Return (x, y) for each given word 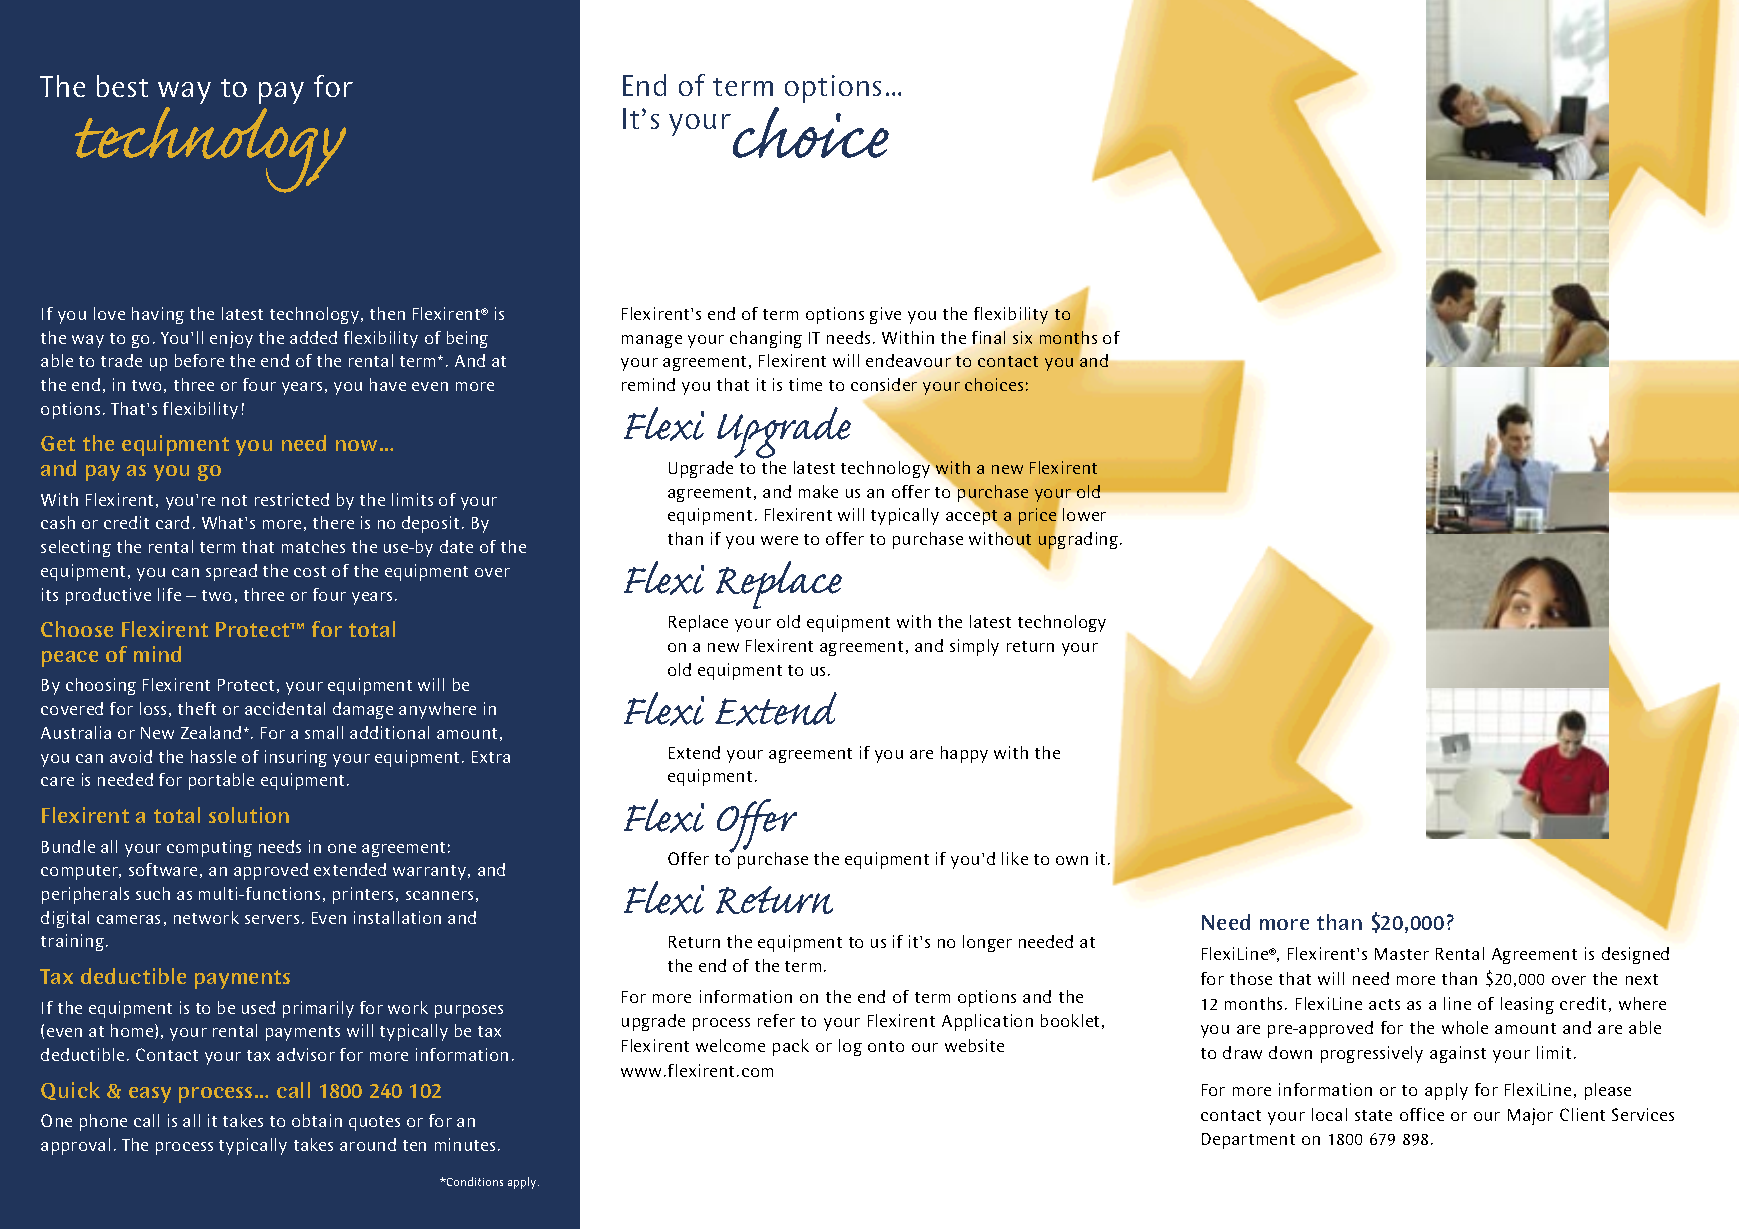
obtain (317, 1120)
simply (974, 647)
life (169, 594)
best (122, 86)
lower (1084, 514)
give (885, 315)
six (1022, 337)
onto (886, 1046)
